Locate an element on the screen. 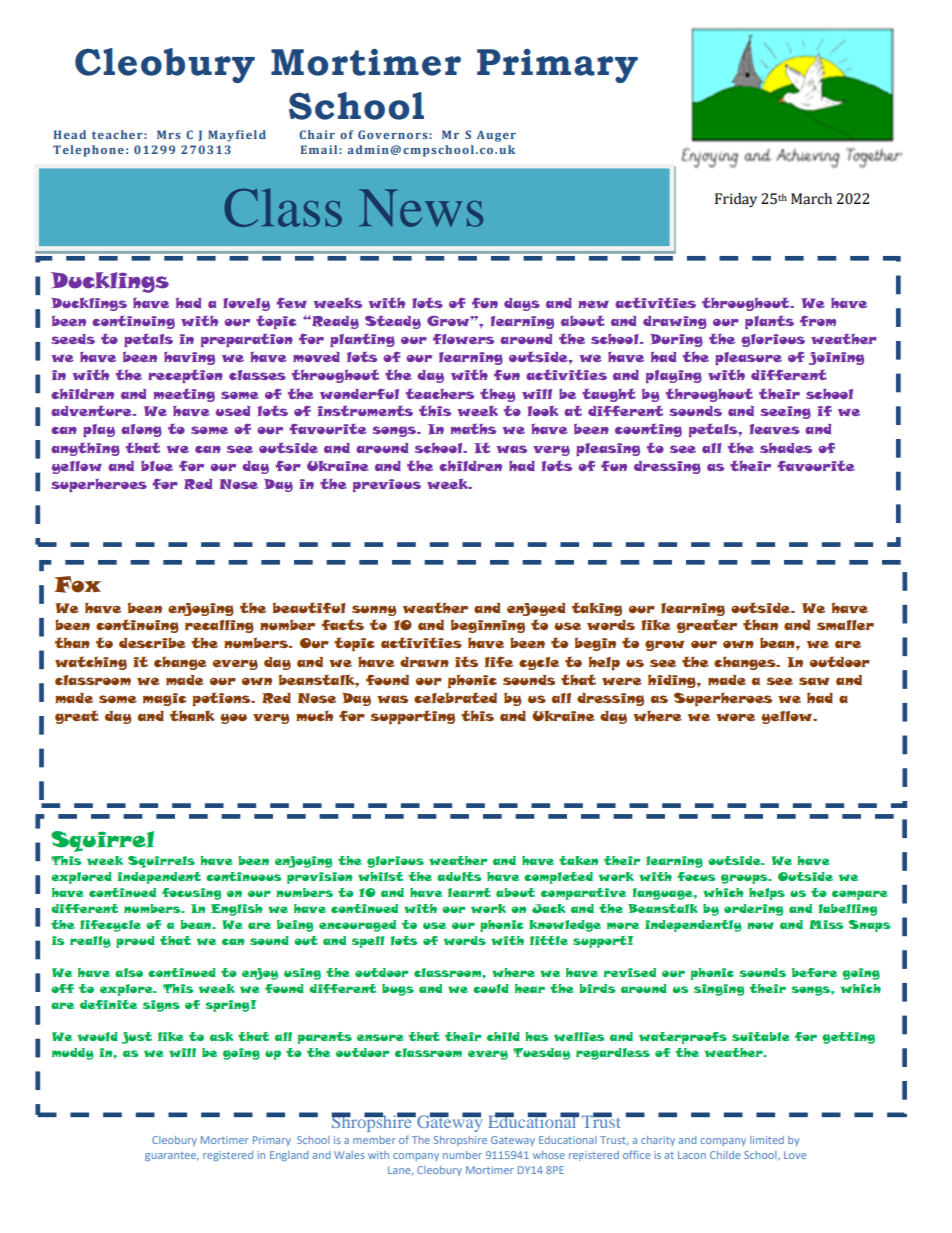  adults is located at coordinates (459, 876).
